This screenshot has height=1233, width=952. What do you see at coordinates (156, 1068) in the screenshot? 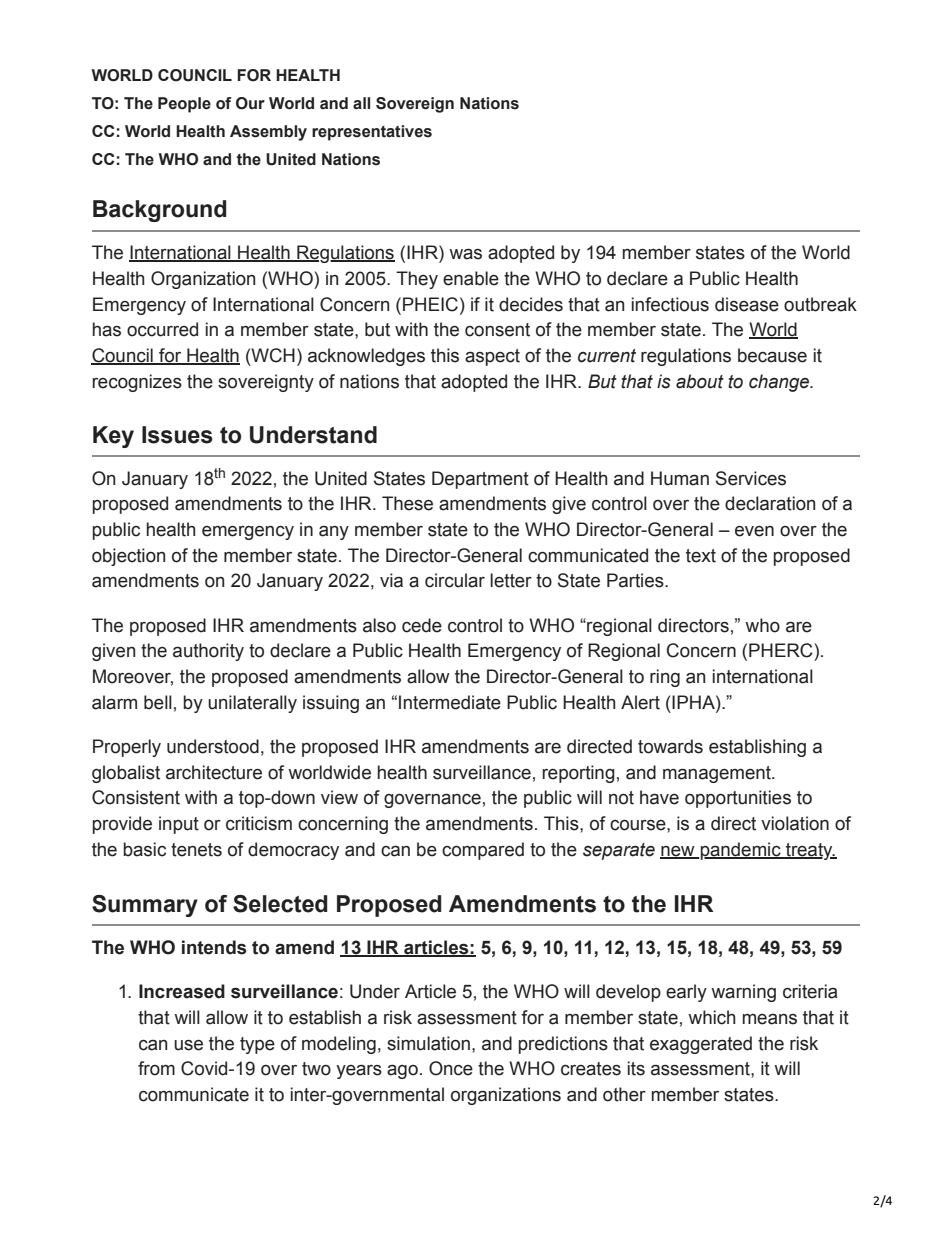
I see `from` at bounding box center [156, 1068].
